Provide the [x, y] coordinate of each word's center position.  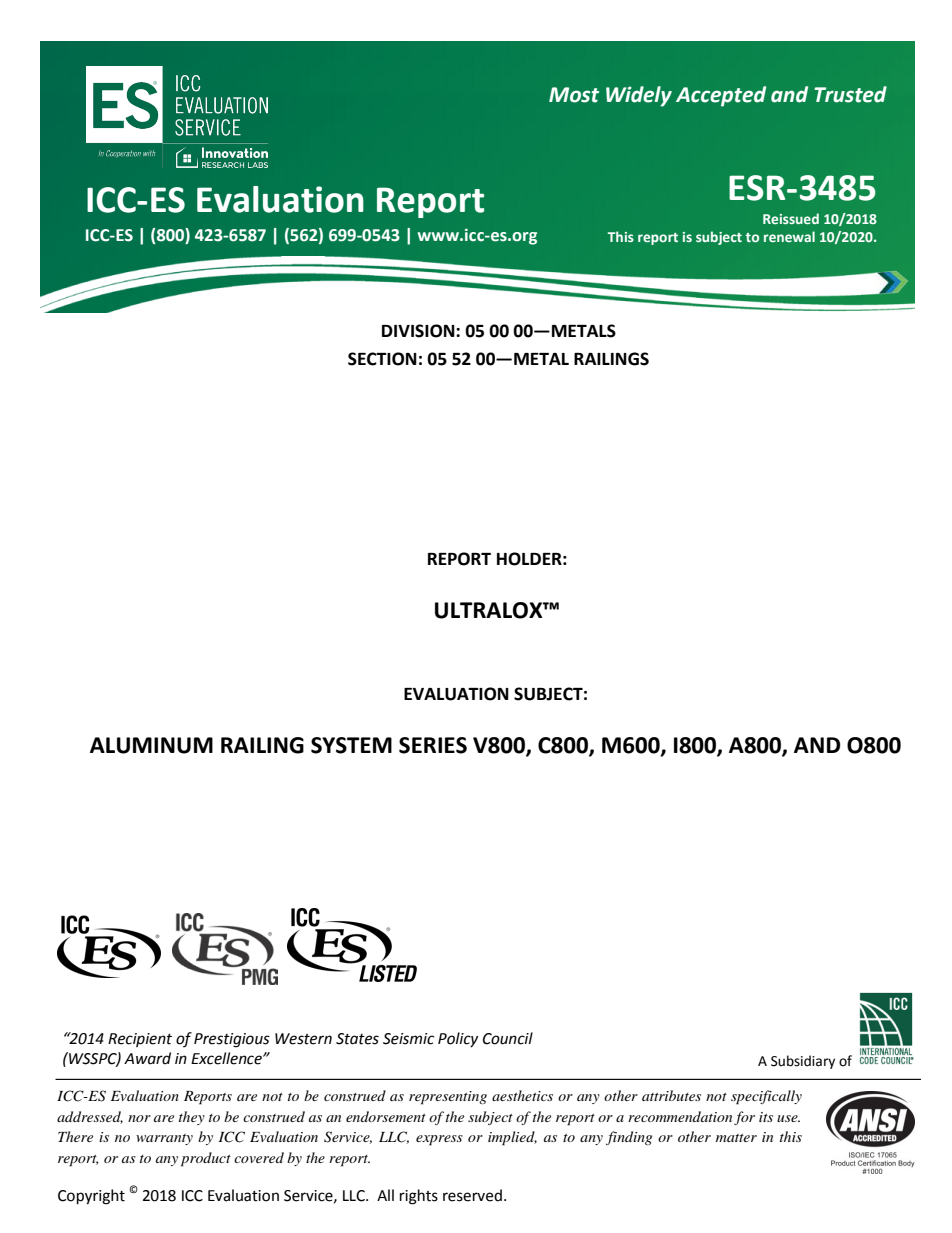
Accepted [721, 96]
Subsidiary [803, 1062]
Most [574, 95]
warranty [164, 1139]
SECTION [382, 359]
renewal [789, 236]
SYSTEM [351, 745]
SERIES [433, 745]
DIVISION [419, 331]
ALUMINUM [151, 745]
